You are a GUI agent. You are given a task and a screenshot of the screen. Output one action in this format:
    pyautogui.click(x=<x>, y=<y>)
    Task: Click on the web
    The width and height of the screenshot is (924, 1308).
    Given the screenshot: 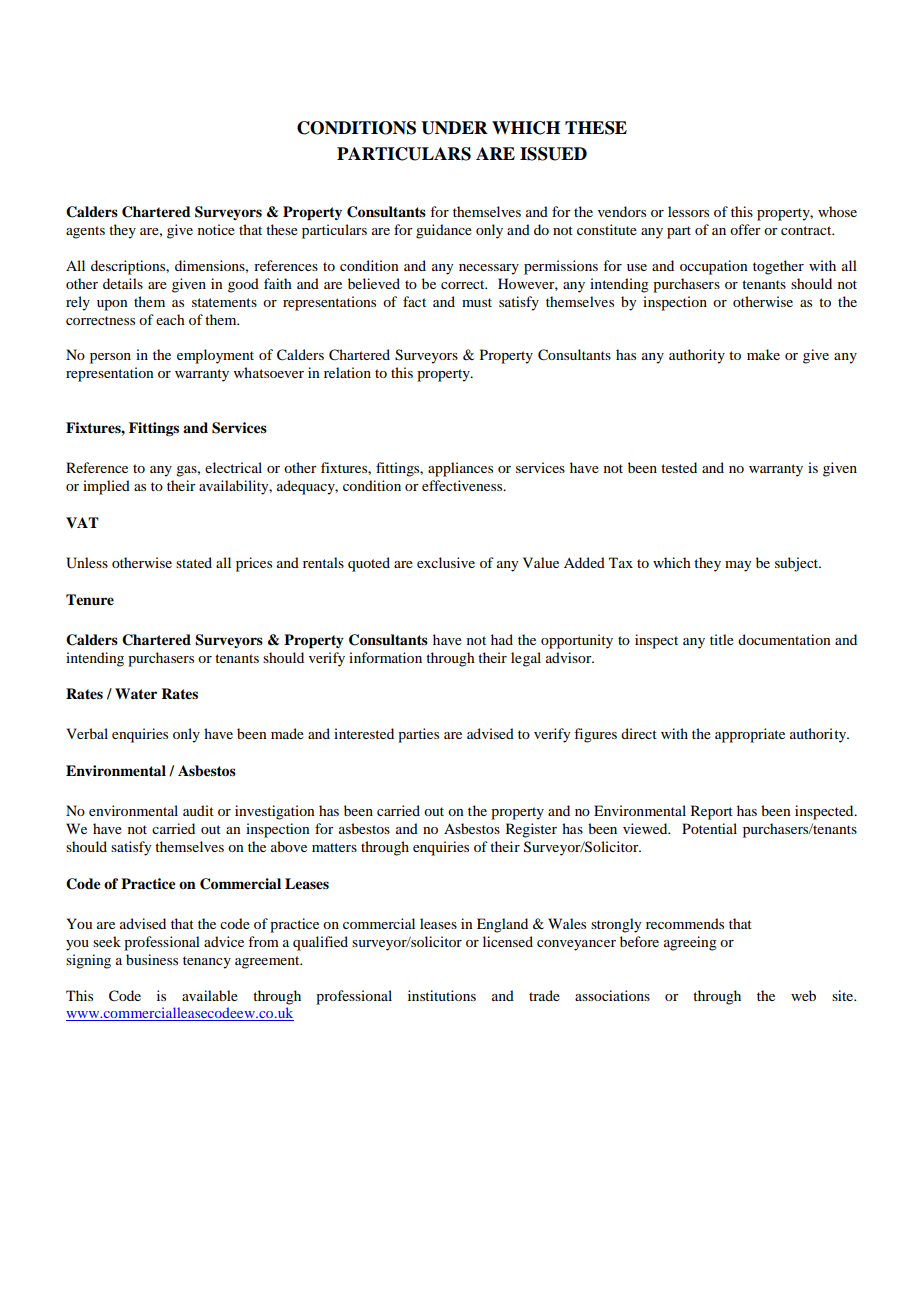 What is the action you would take?
    pyautogui.click(x=803, y=995)
